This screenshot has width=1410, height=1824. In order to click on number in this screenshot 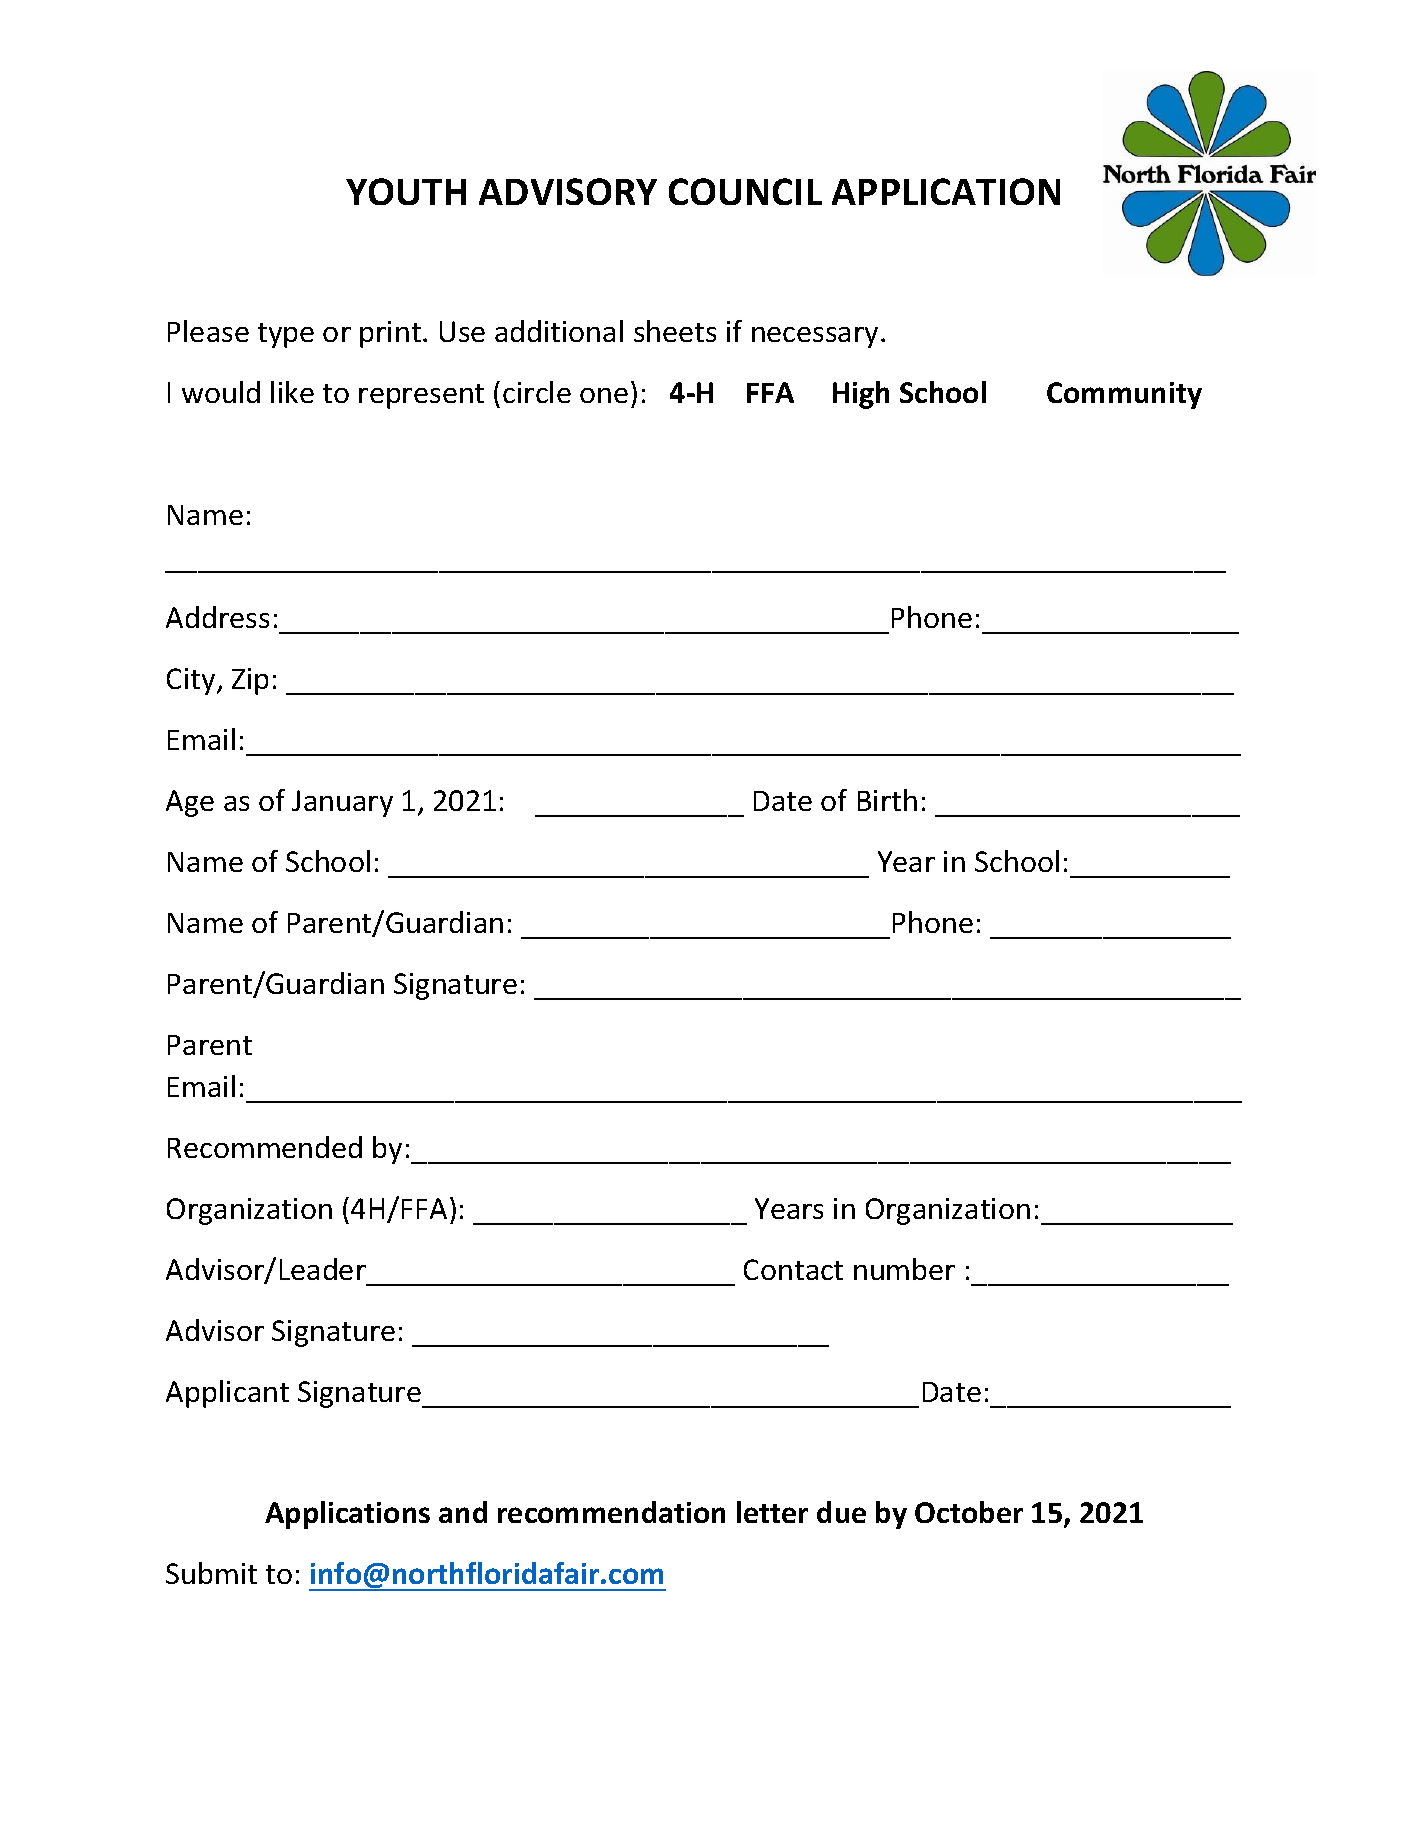, I will do `click(904, 1269)`.
